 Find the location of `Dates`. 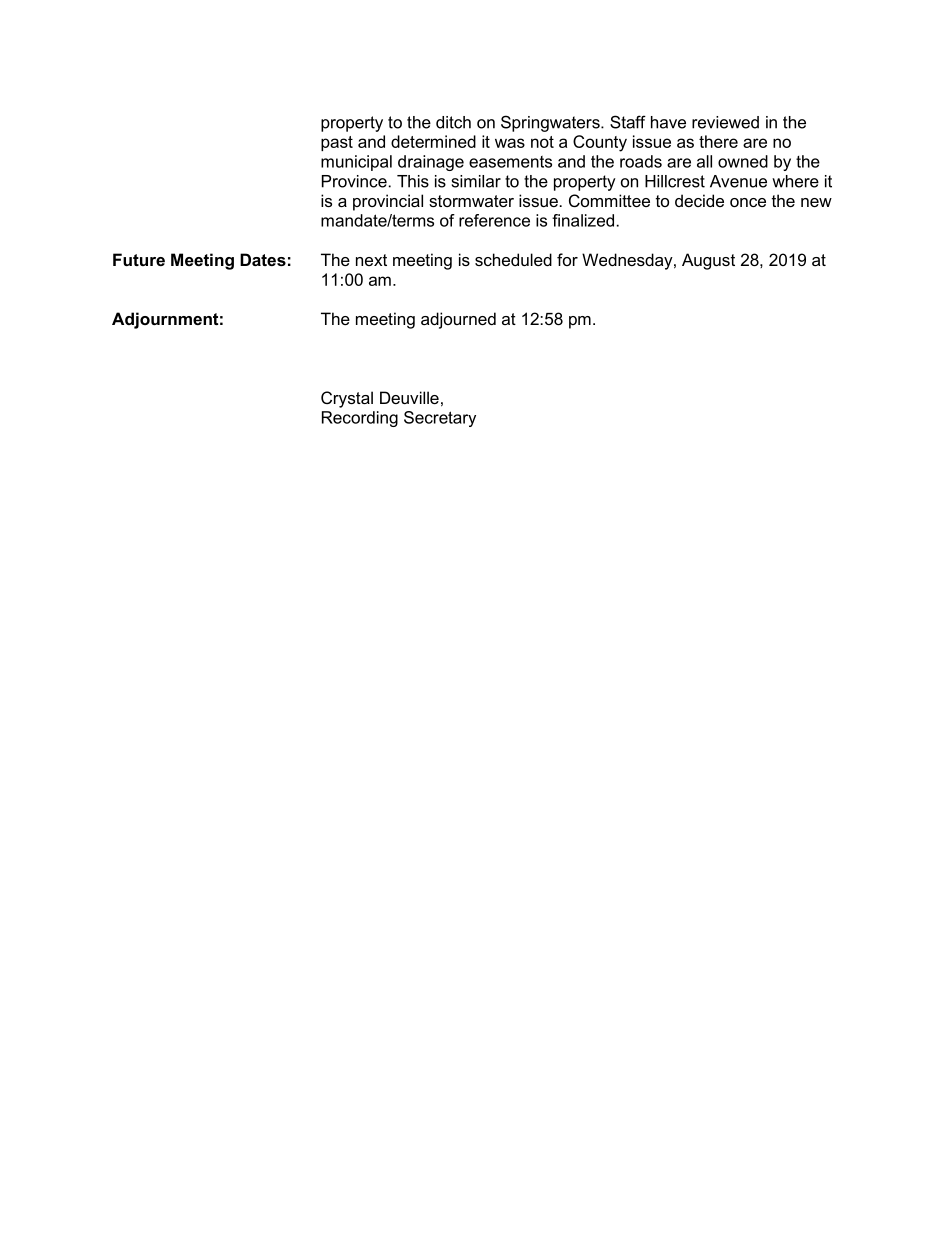

Dates is located at coordinates (263, 259).
